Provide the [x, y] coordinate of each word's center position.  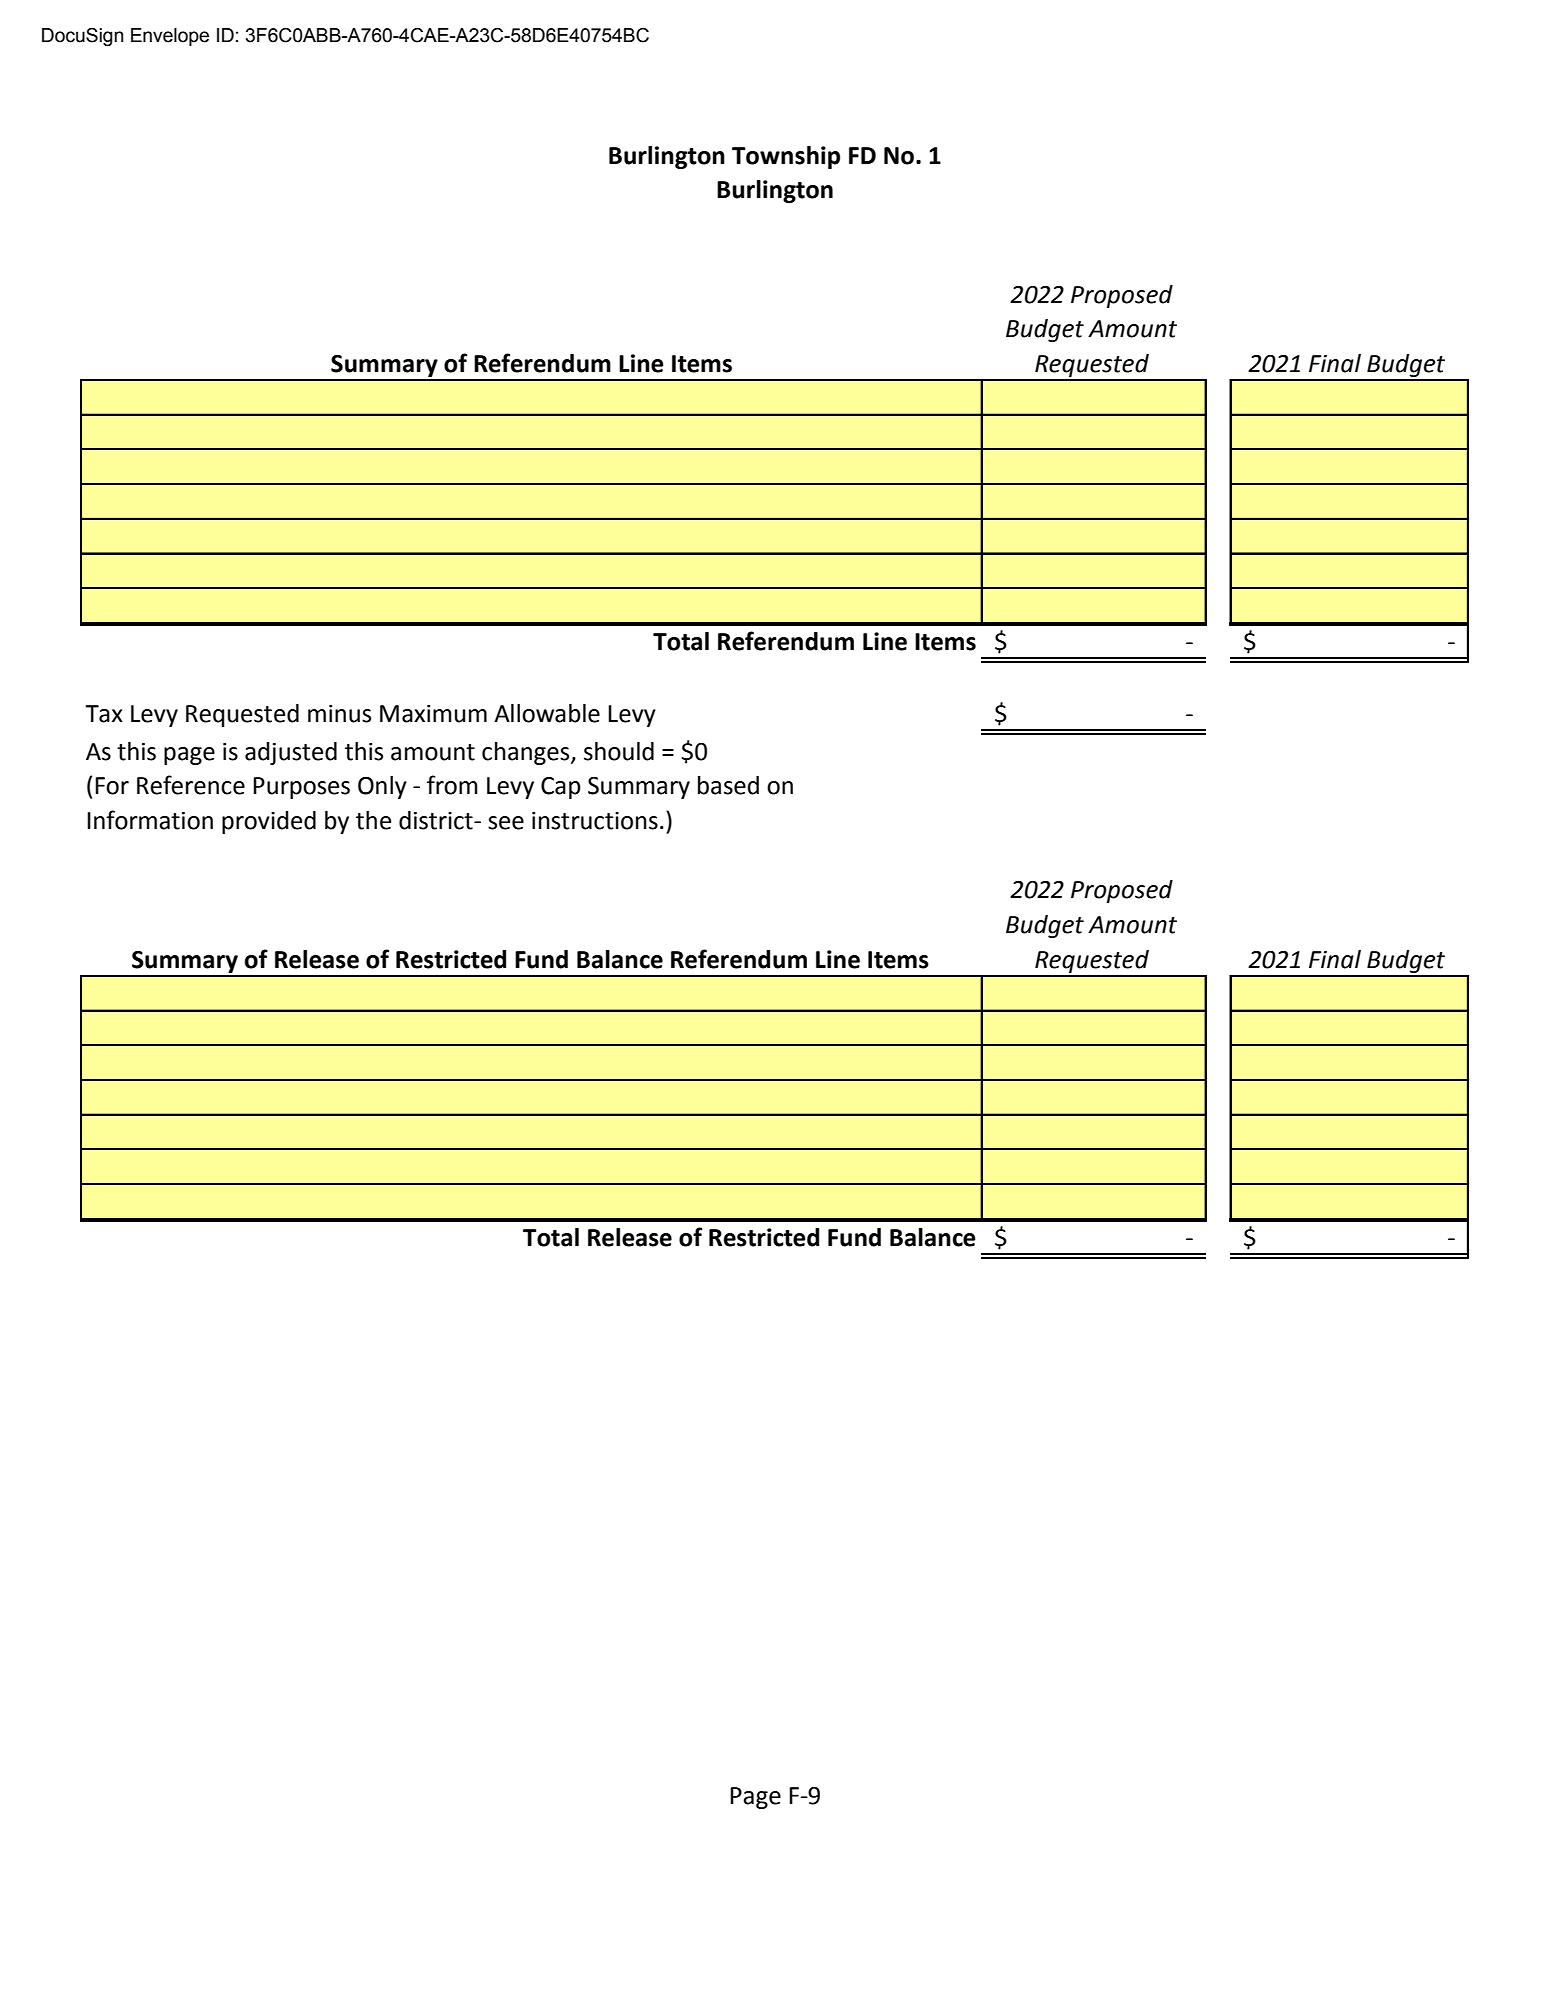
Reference [191, 785]
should [619, 751]
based [728, 785]
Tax [104, 714]
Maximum [433, 714]
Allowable [547, 713]
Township [786, 157]
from [452, 785]
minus [339, 714]
